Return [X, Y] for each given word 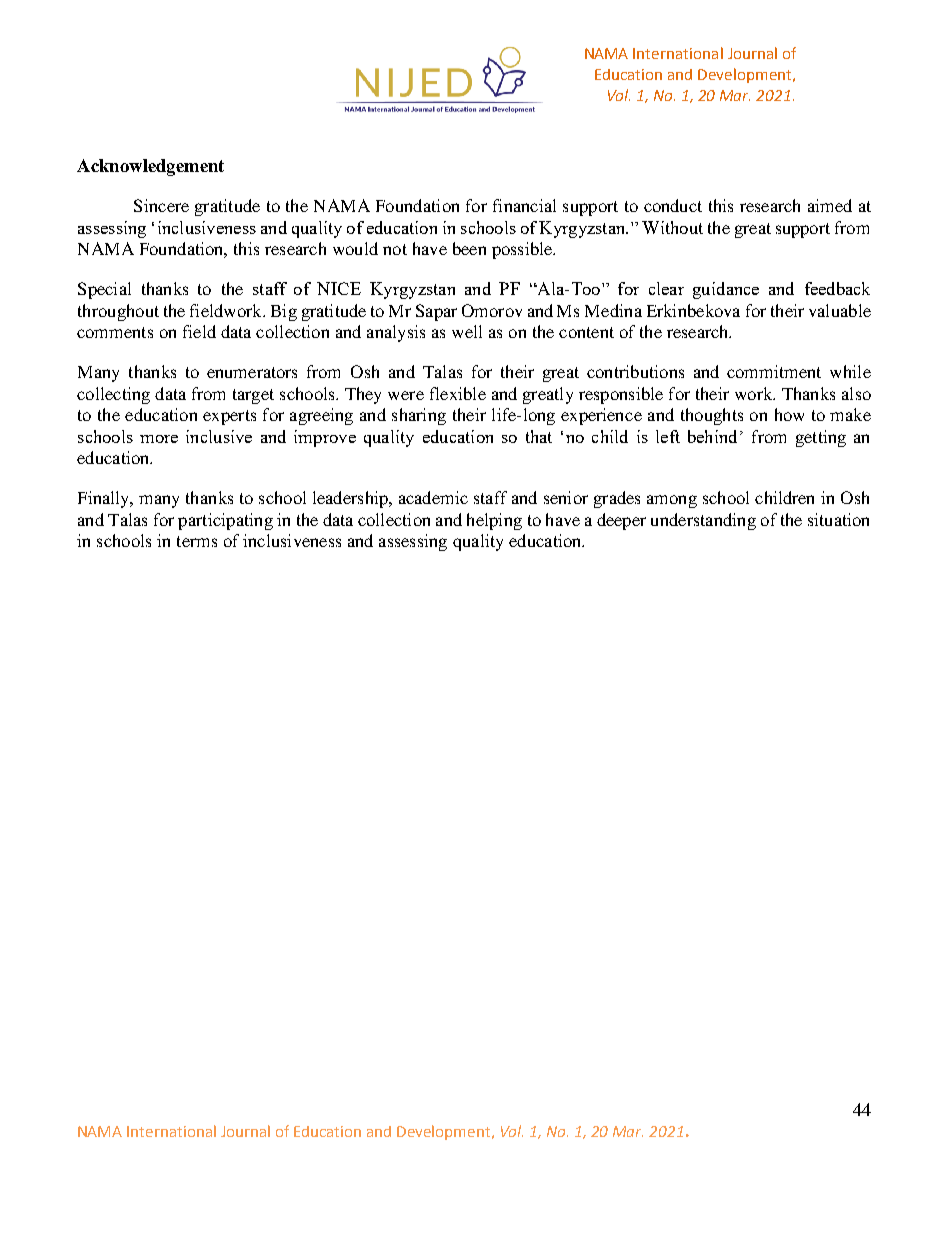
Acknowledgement [150, 167]
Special [104, 290]
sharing [419, 416]
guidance [726, 290]
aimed [830, 205]
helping [494, 521]
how [789, 414]
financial [524, 205]
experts [229, 417]
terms [197, 541]
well [467, 331]
